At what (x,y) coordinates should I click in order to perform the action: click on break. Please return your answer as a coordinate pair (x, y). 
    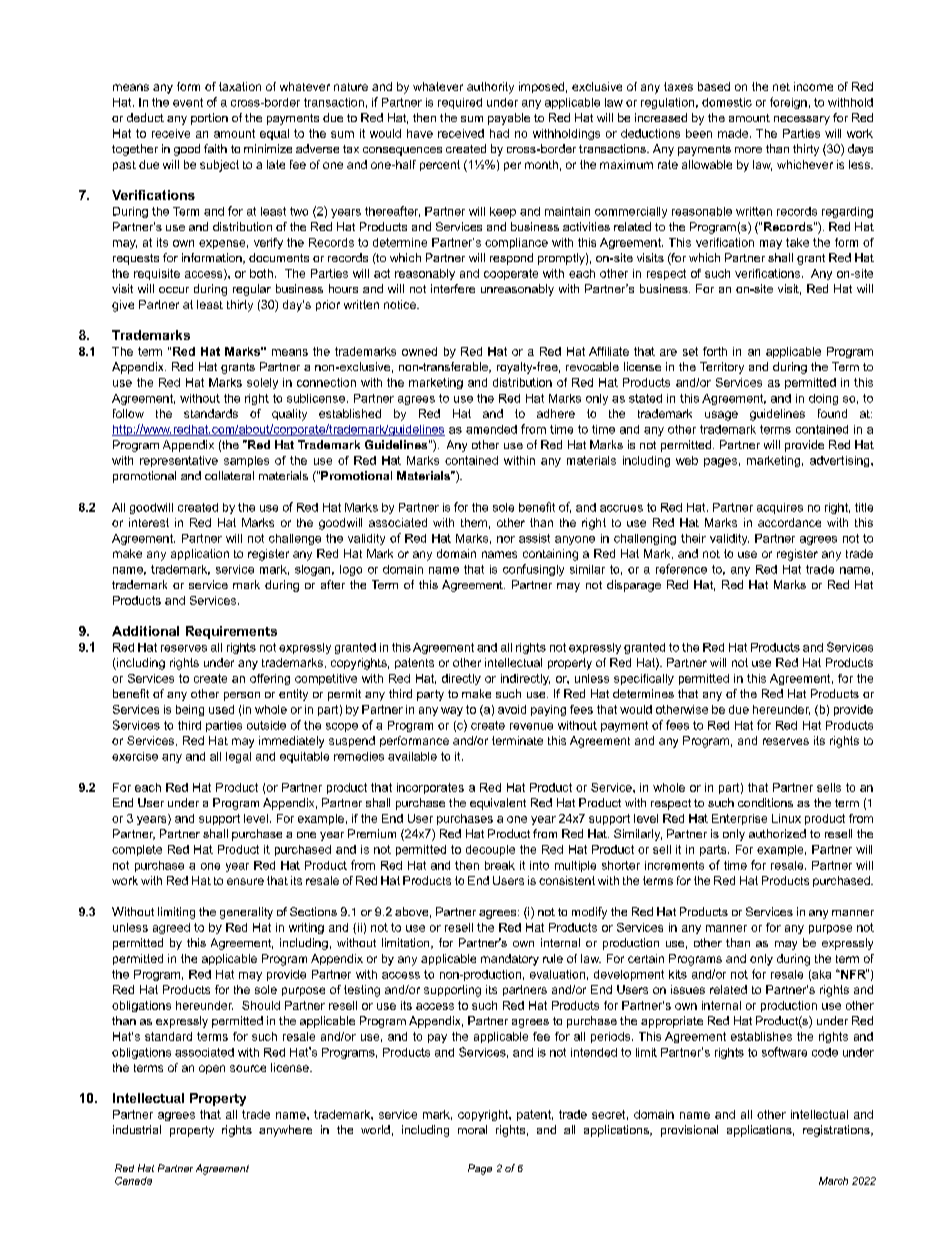
    Looking at the image, I should click on (500, 865).
